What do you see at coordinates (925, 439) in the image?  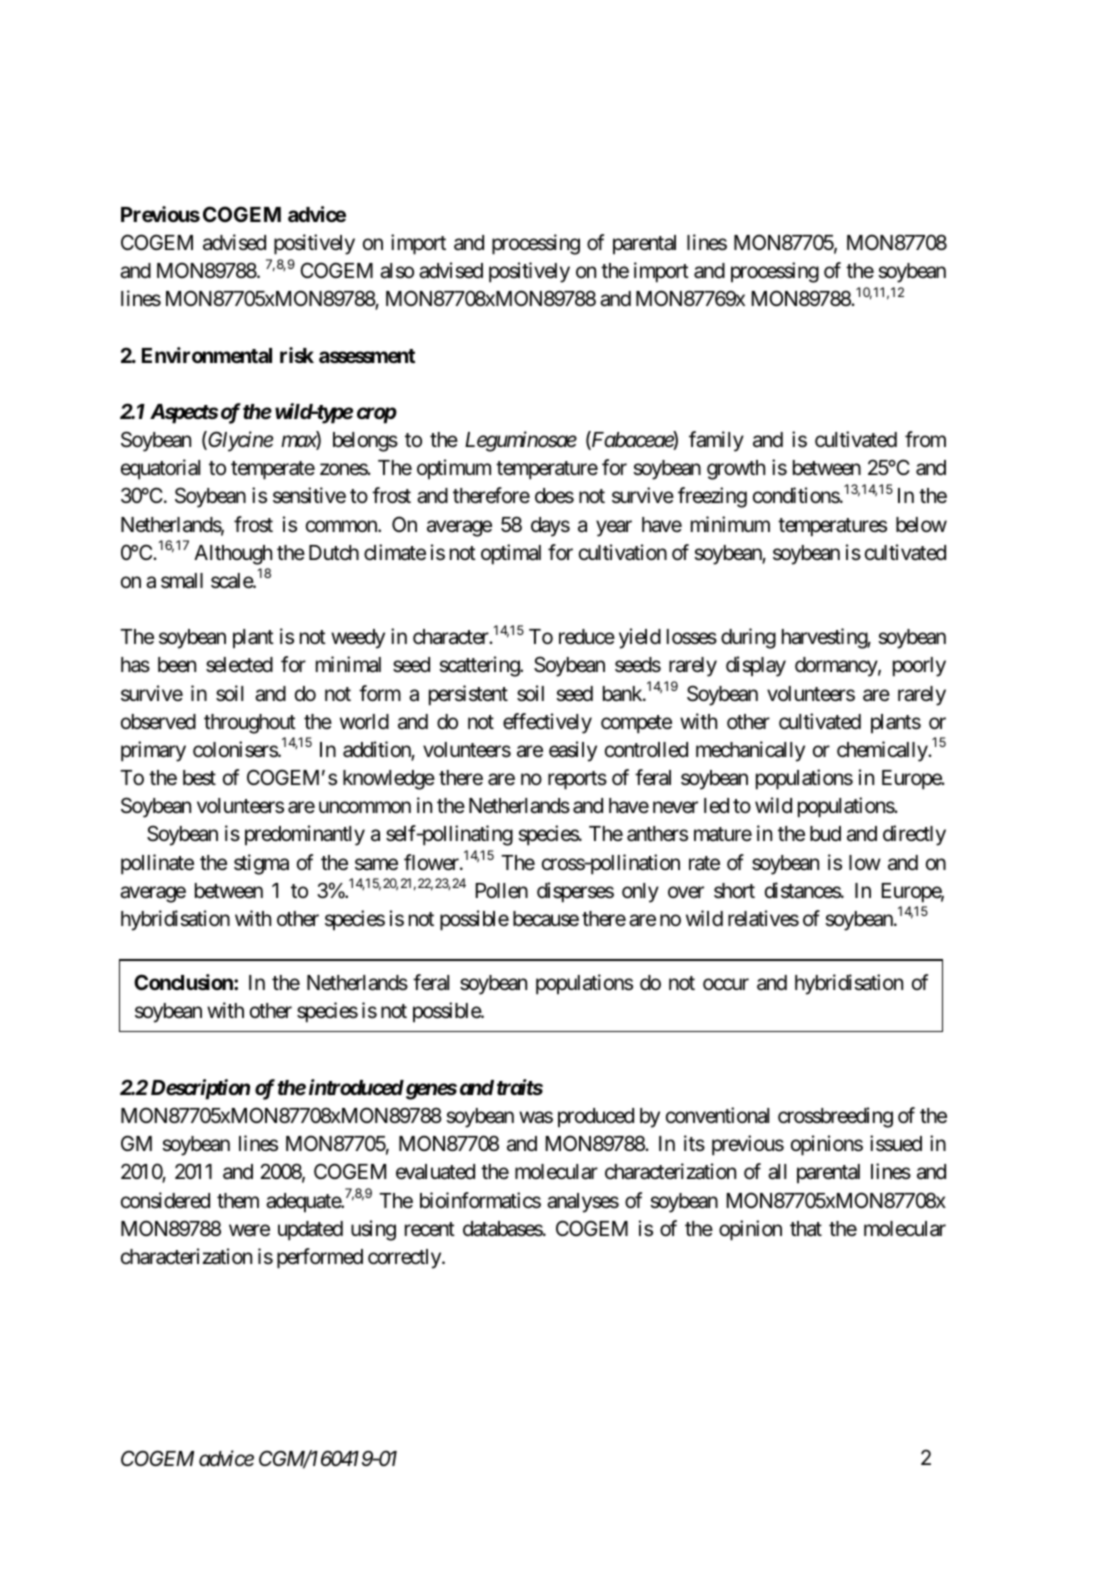 I see `from` at bounding box center [925, 439].
